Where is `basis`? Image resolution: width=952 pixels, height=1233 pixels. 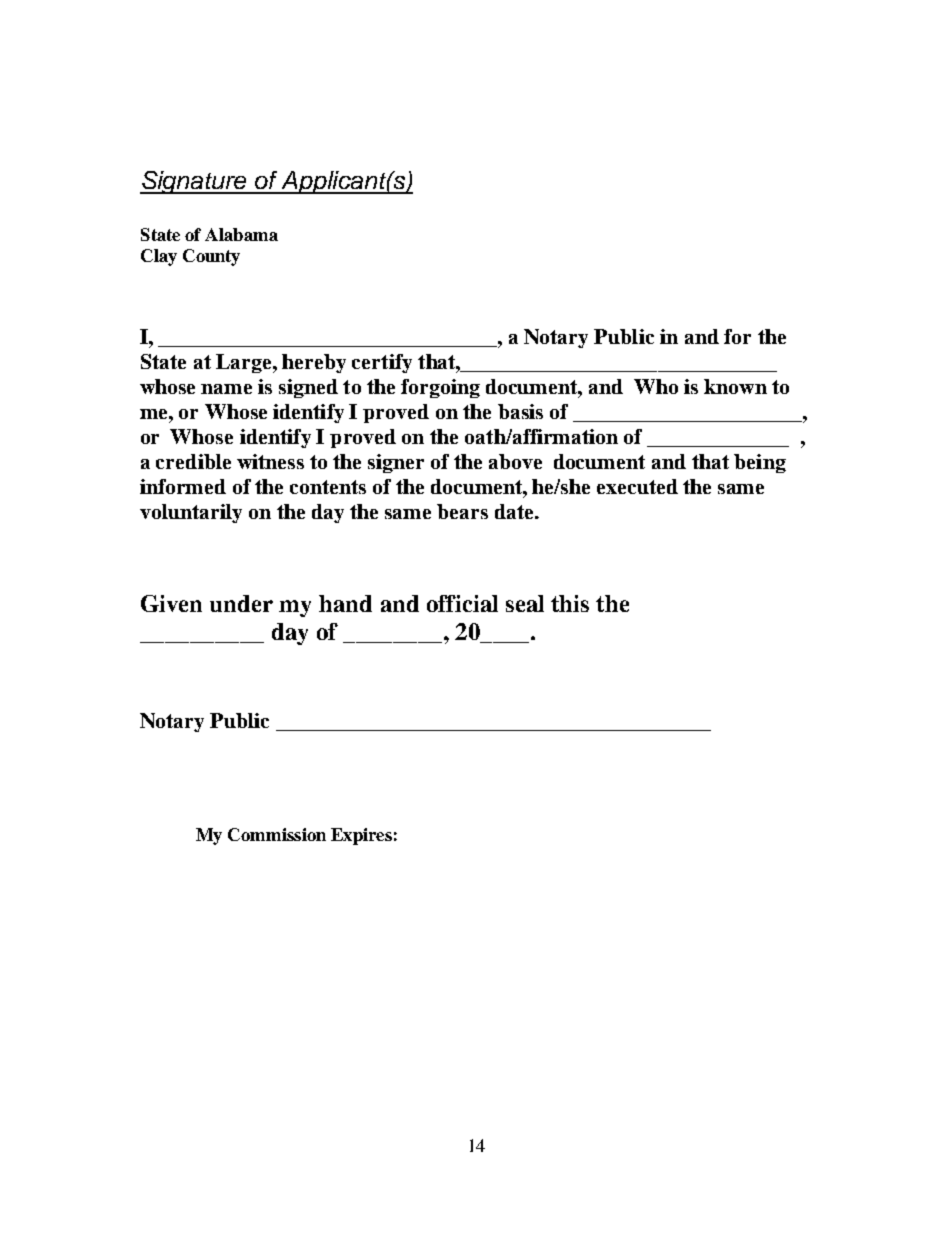 basis is located at coordinates (520, 411).
